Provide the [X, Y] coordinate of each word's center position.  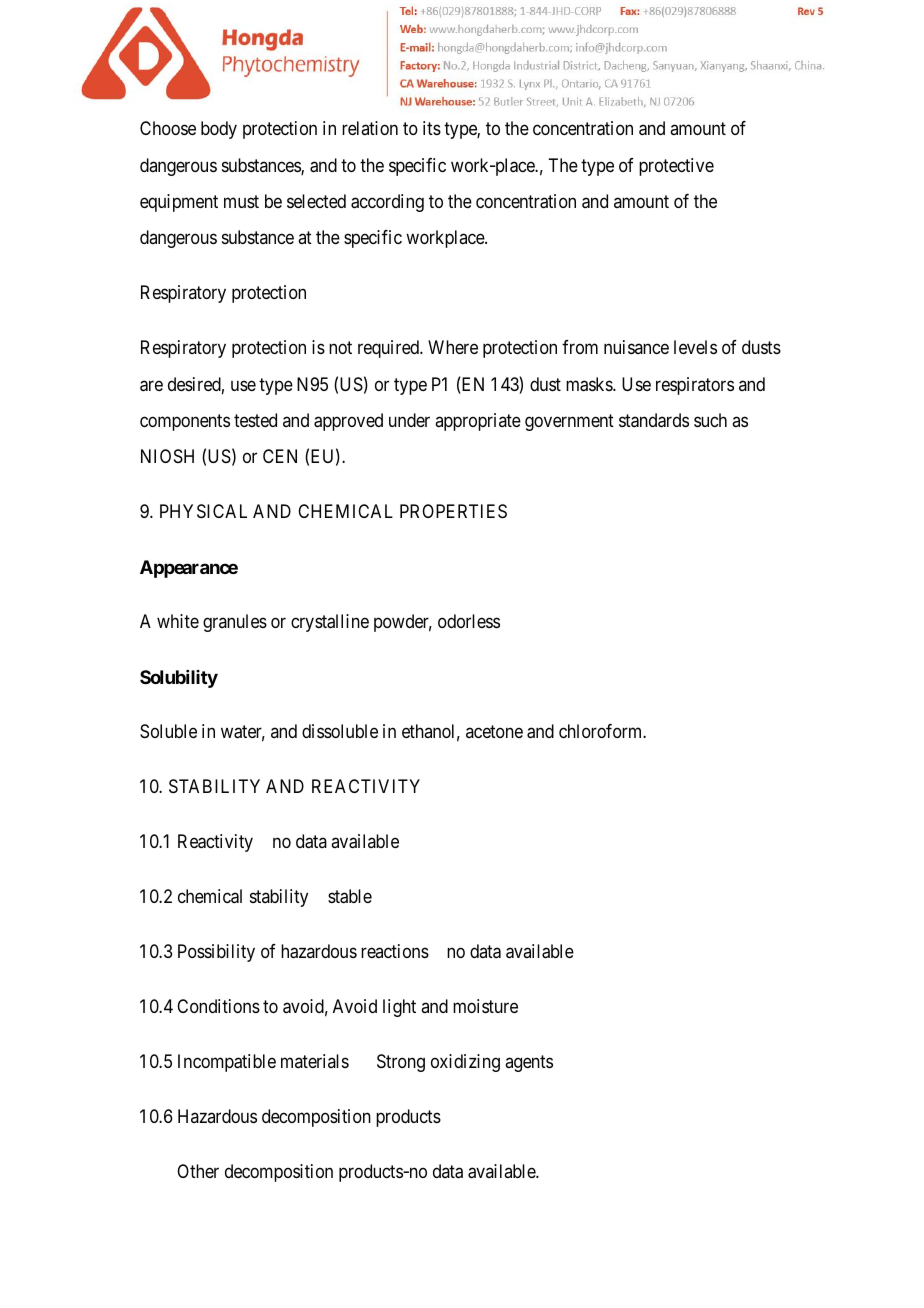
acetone [494, 732]
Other [198, 1171]
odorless [469, 621]
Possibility [216, 953]
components [185, 422]
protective [676, 167]
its [432, 128]
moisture [485, 1006]
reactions [395, 951]
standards [654, 420]
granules [235, 623]
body [219, 130]
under [409, 420]
